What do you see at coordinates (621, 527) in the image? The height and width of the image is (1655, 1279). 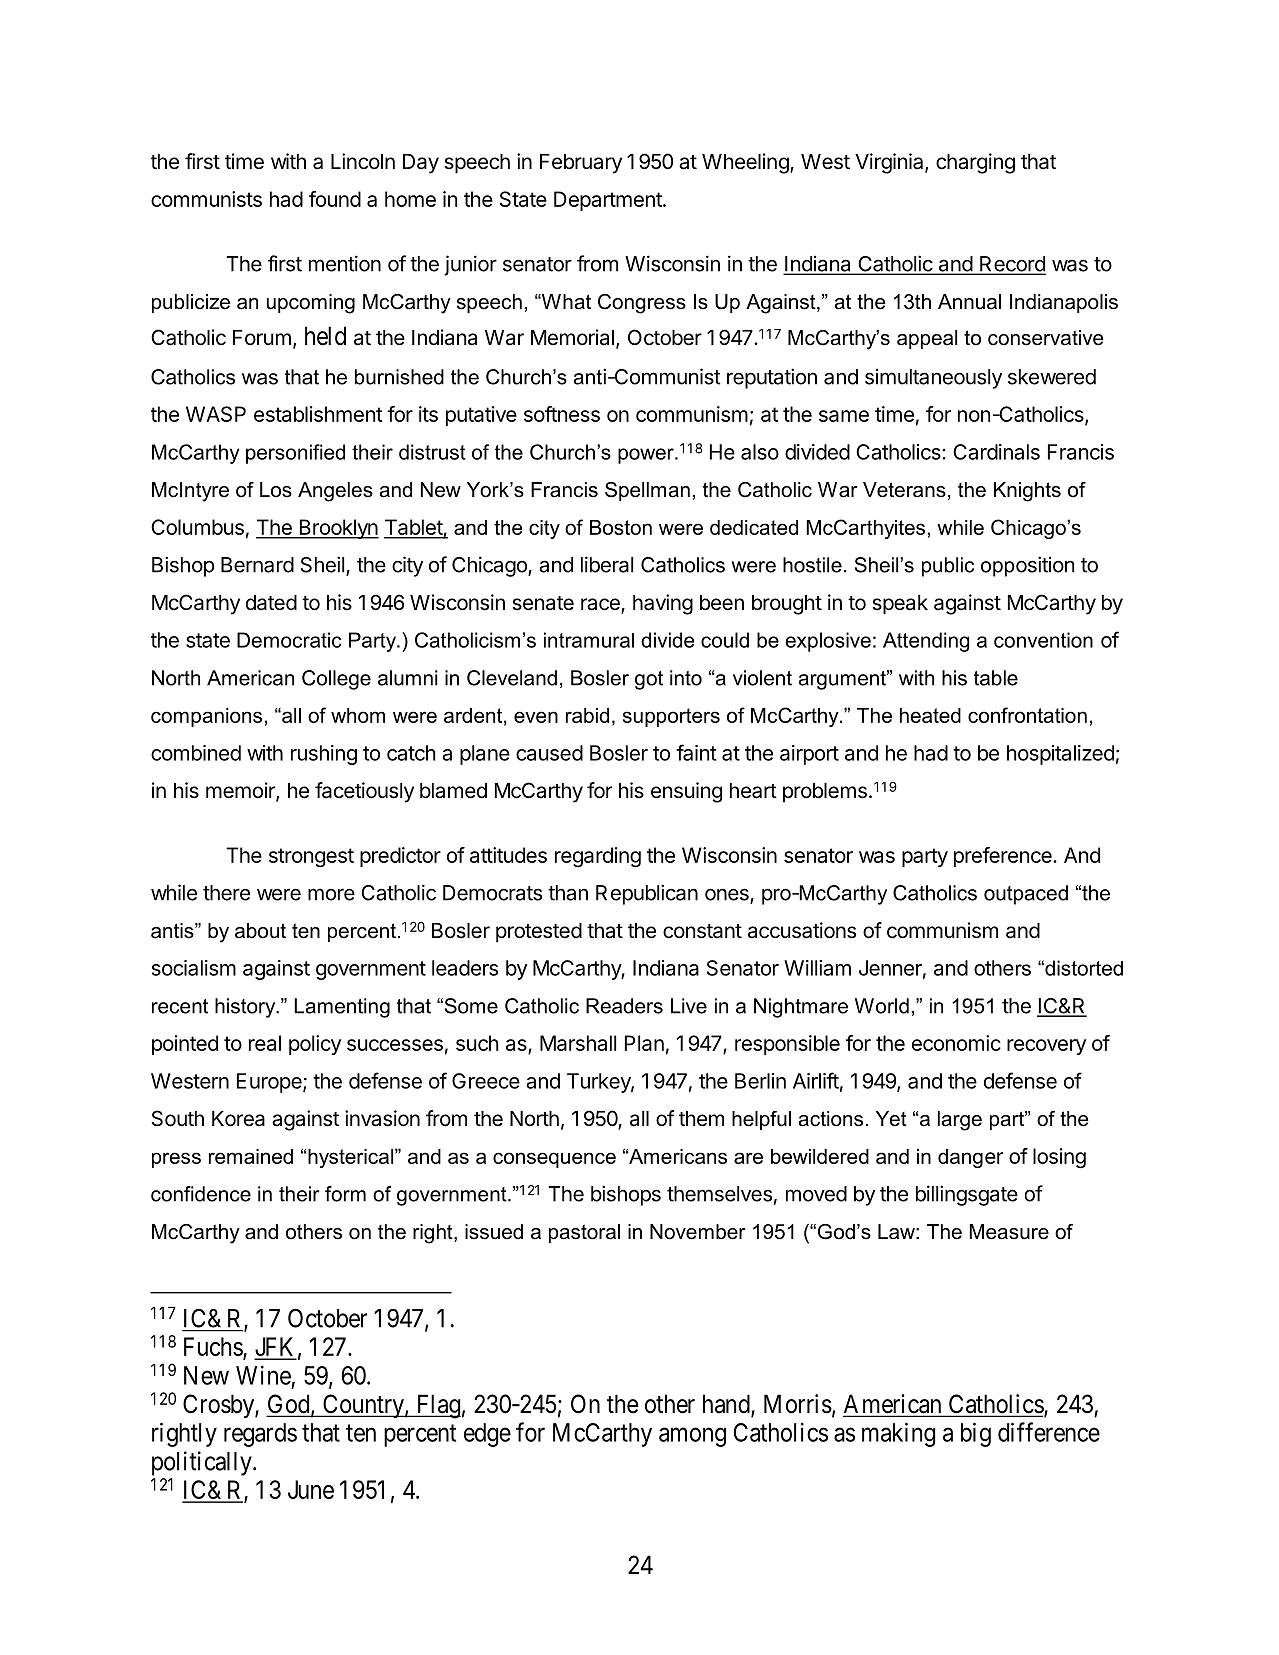 I see `Boston` at bounding box center [621, 527].
